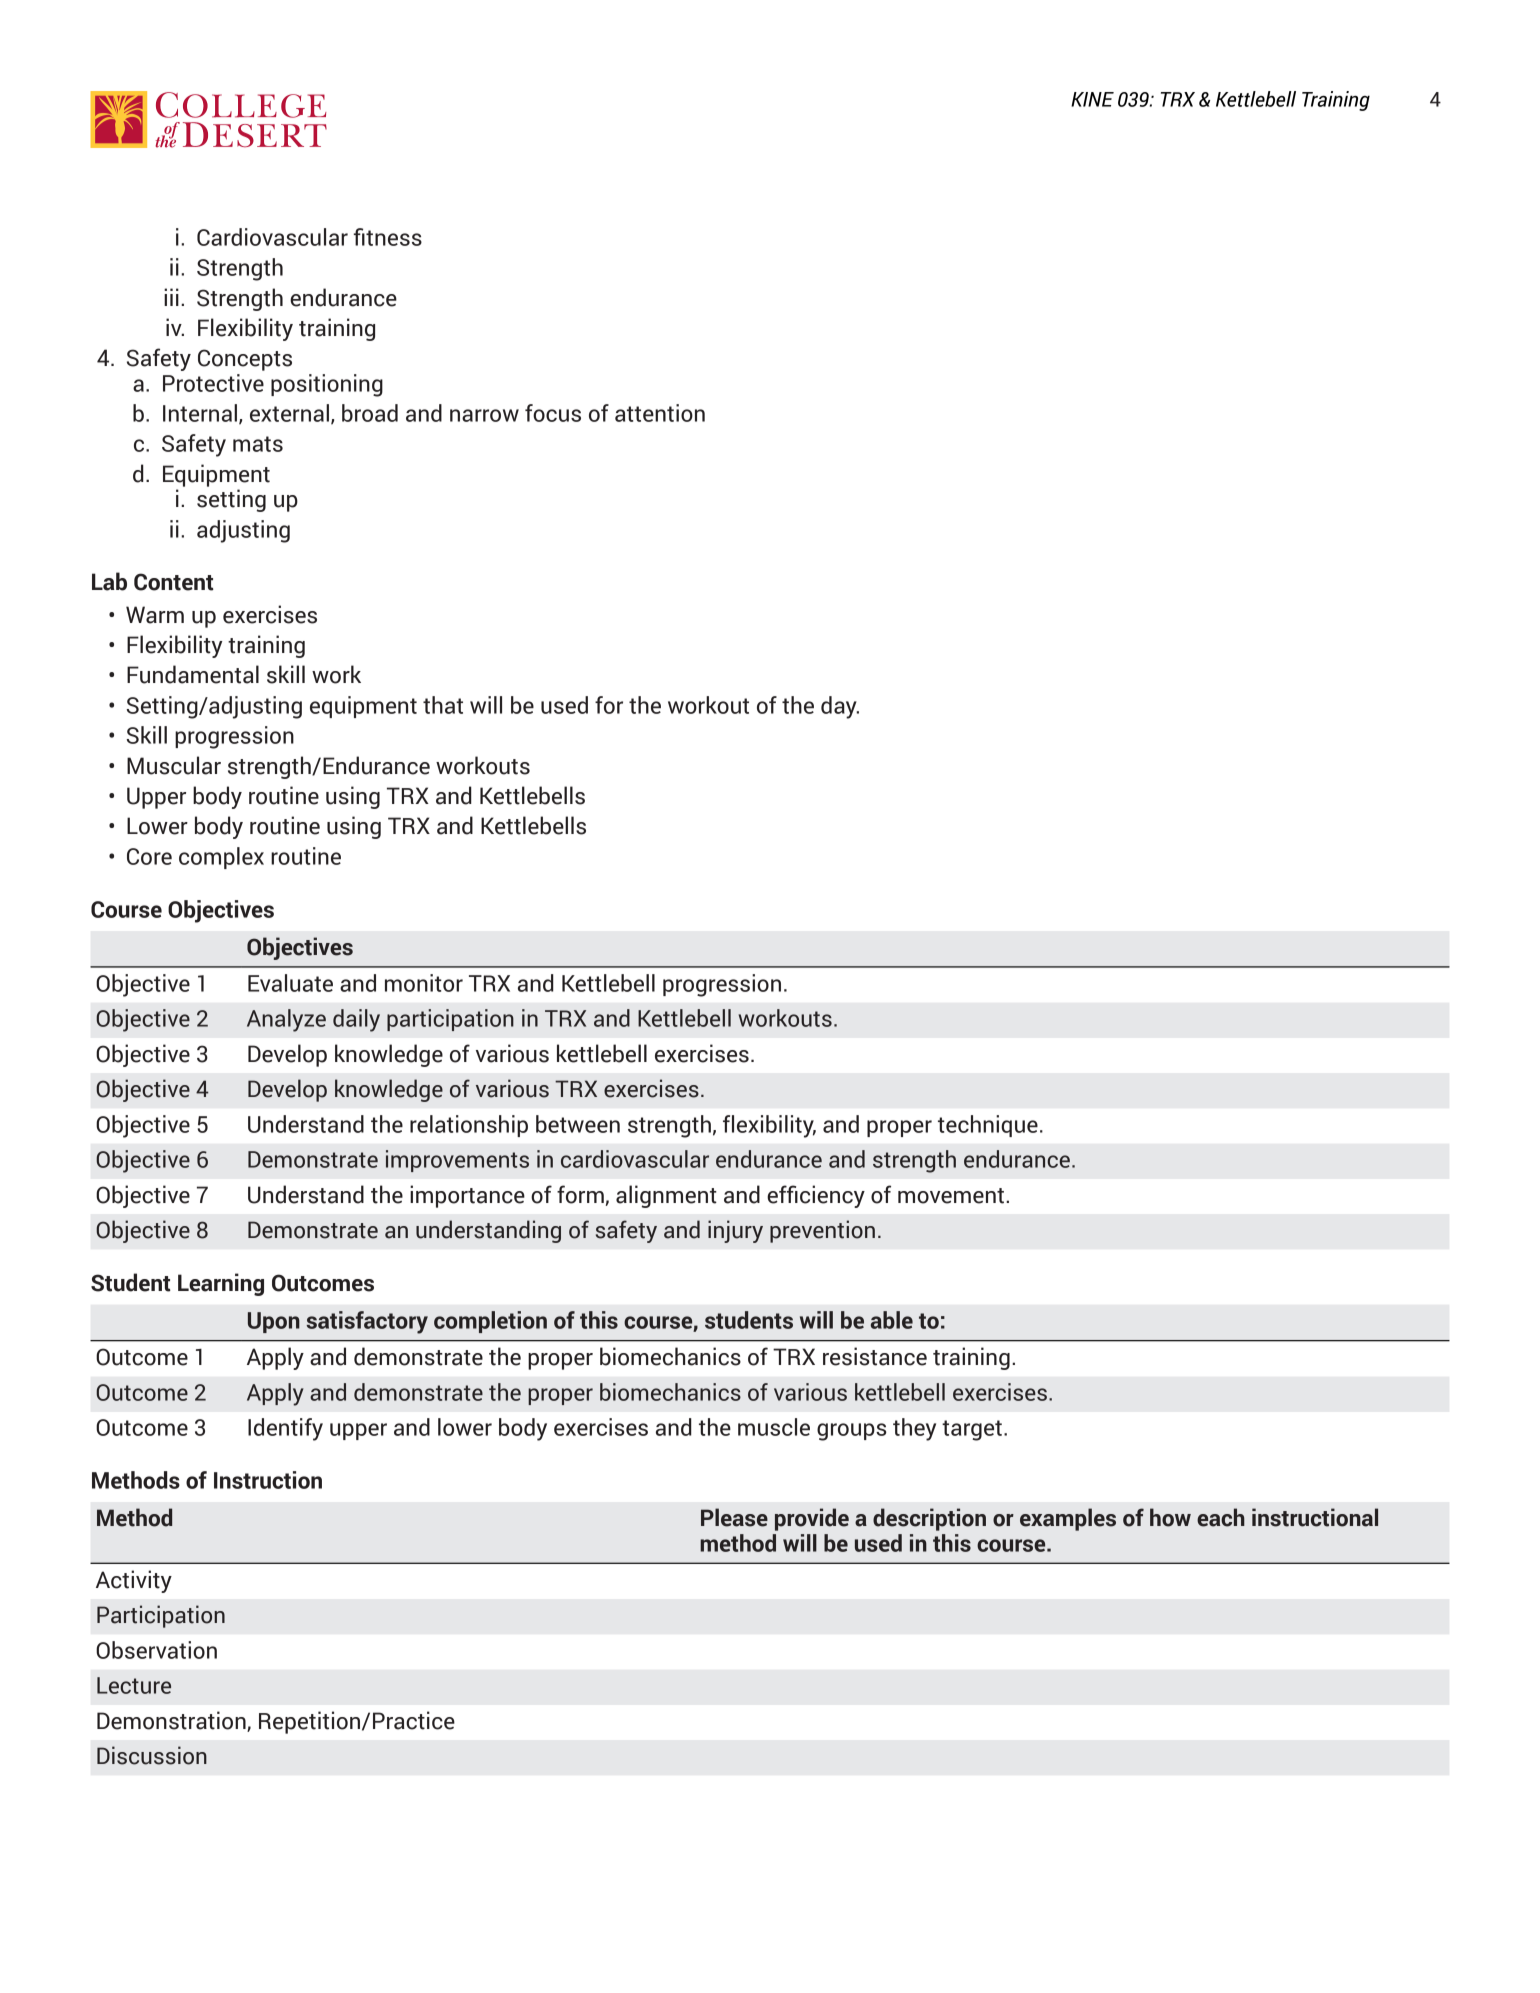 This document has height=1993, width=1540. What do you see at coordinates (988, 1126) in the document?
I see `technique` at bounding box center [988, 1126].
